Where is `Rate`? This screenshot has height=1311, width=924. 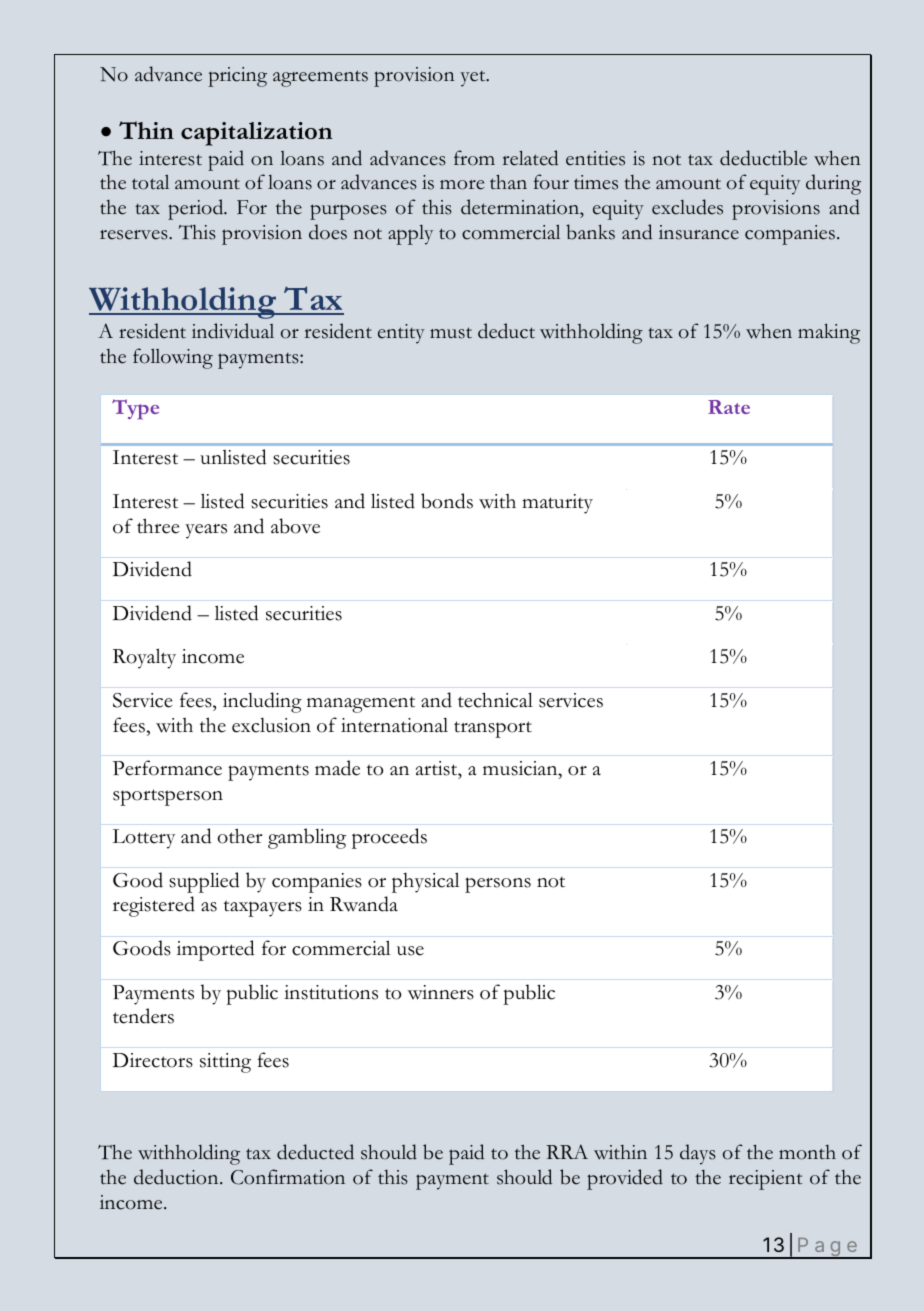 Rate is located at coordinates (729, 407).
